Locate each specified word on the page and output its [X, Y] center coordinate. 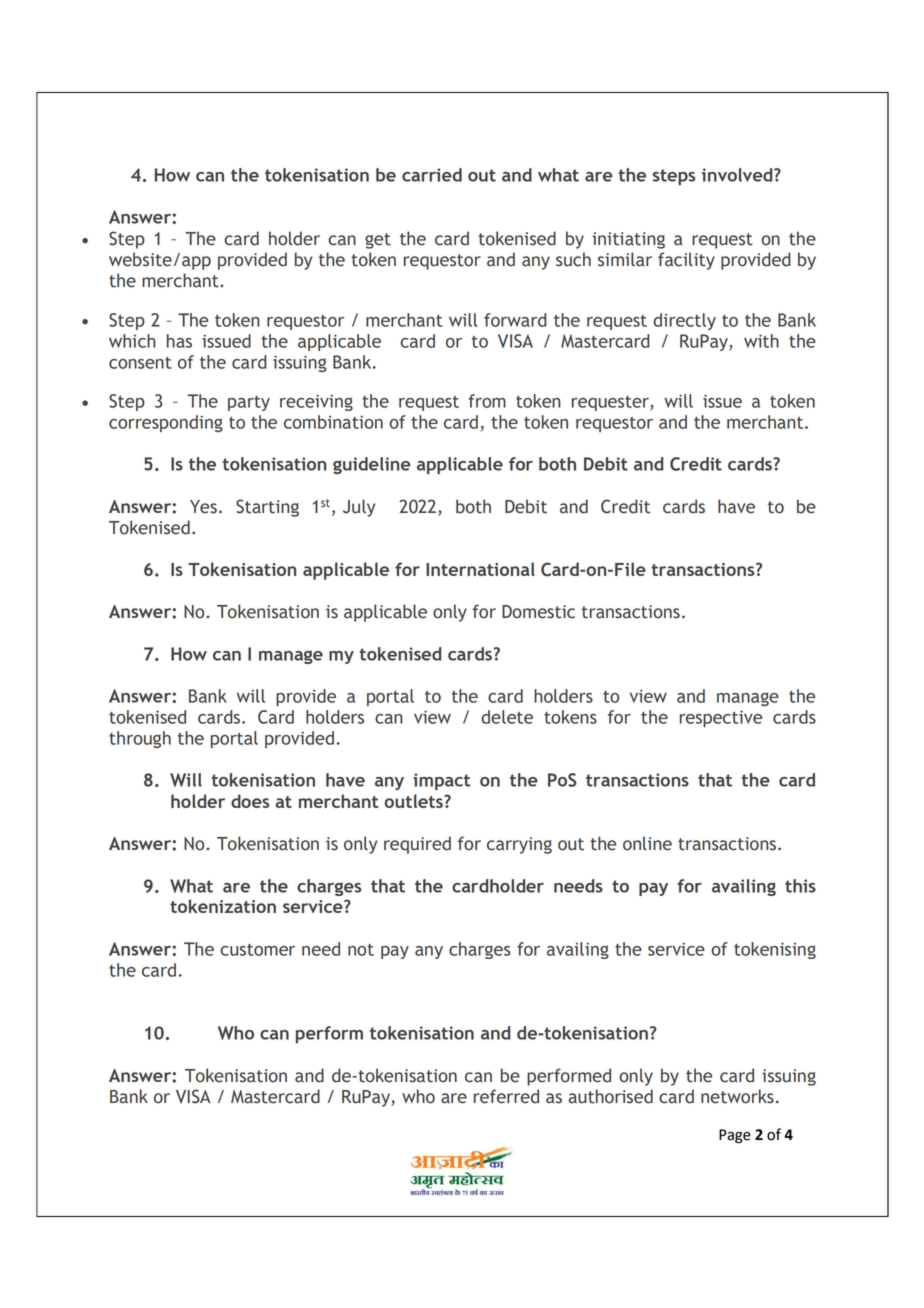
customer [257, 950]
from [487, 401]
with [761, 341]
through [140, 739]
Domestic [538, 612]
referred [506, 1096]
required [417, 845]
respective [721, 718]
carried [432, 175]
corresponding [166, 423]
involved [738, 175]
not [361, 950]
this [800, 886]
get [378, 241]
